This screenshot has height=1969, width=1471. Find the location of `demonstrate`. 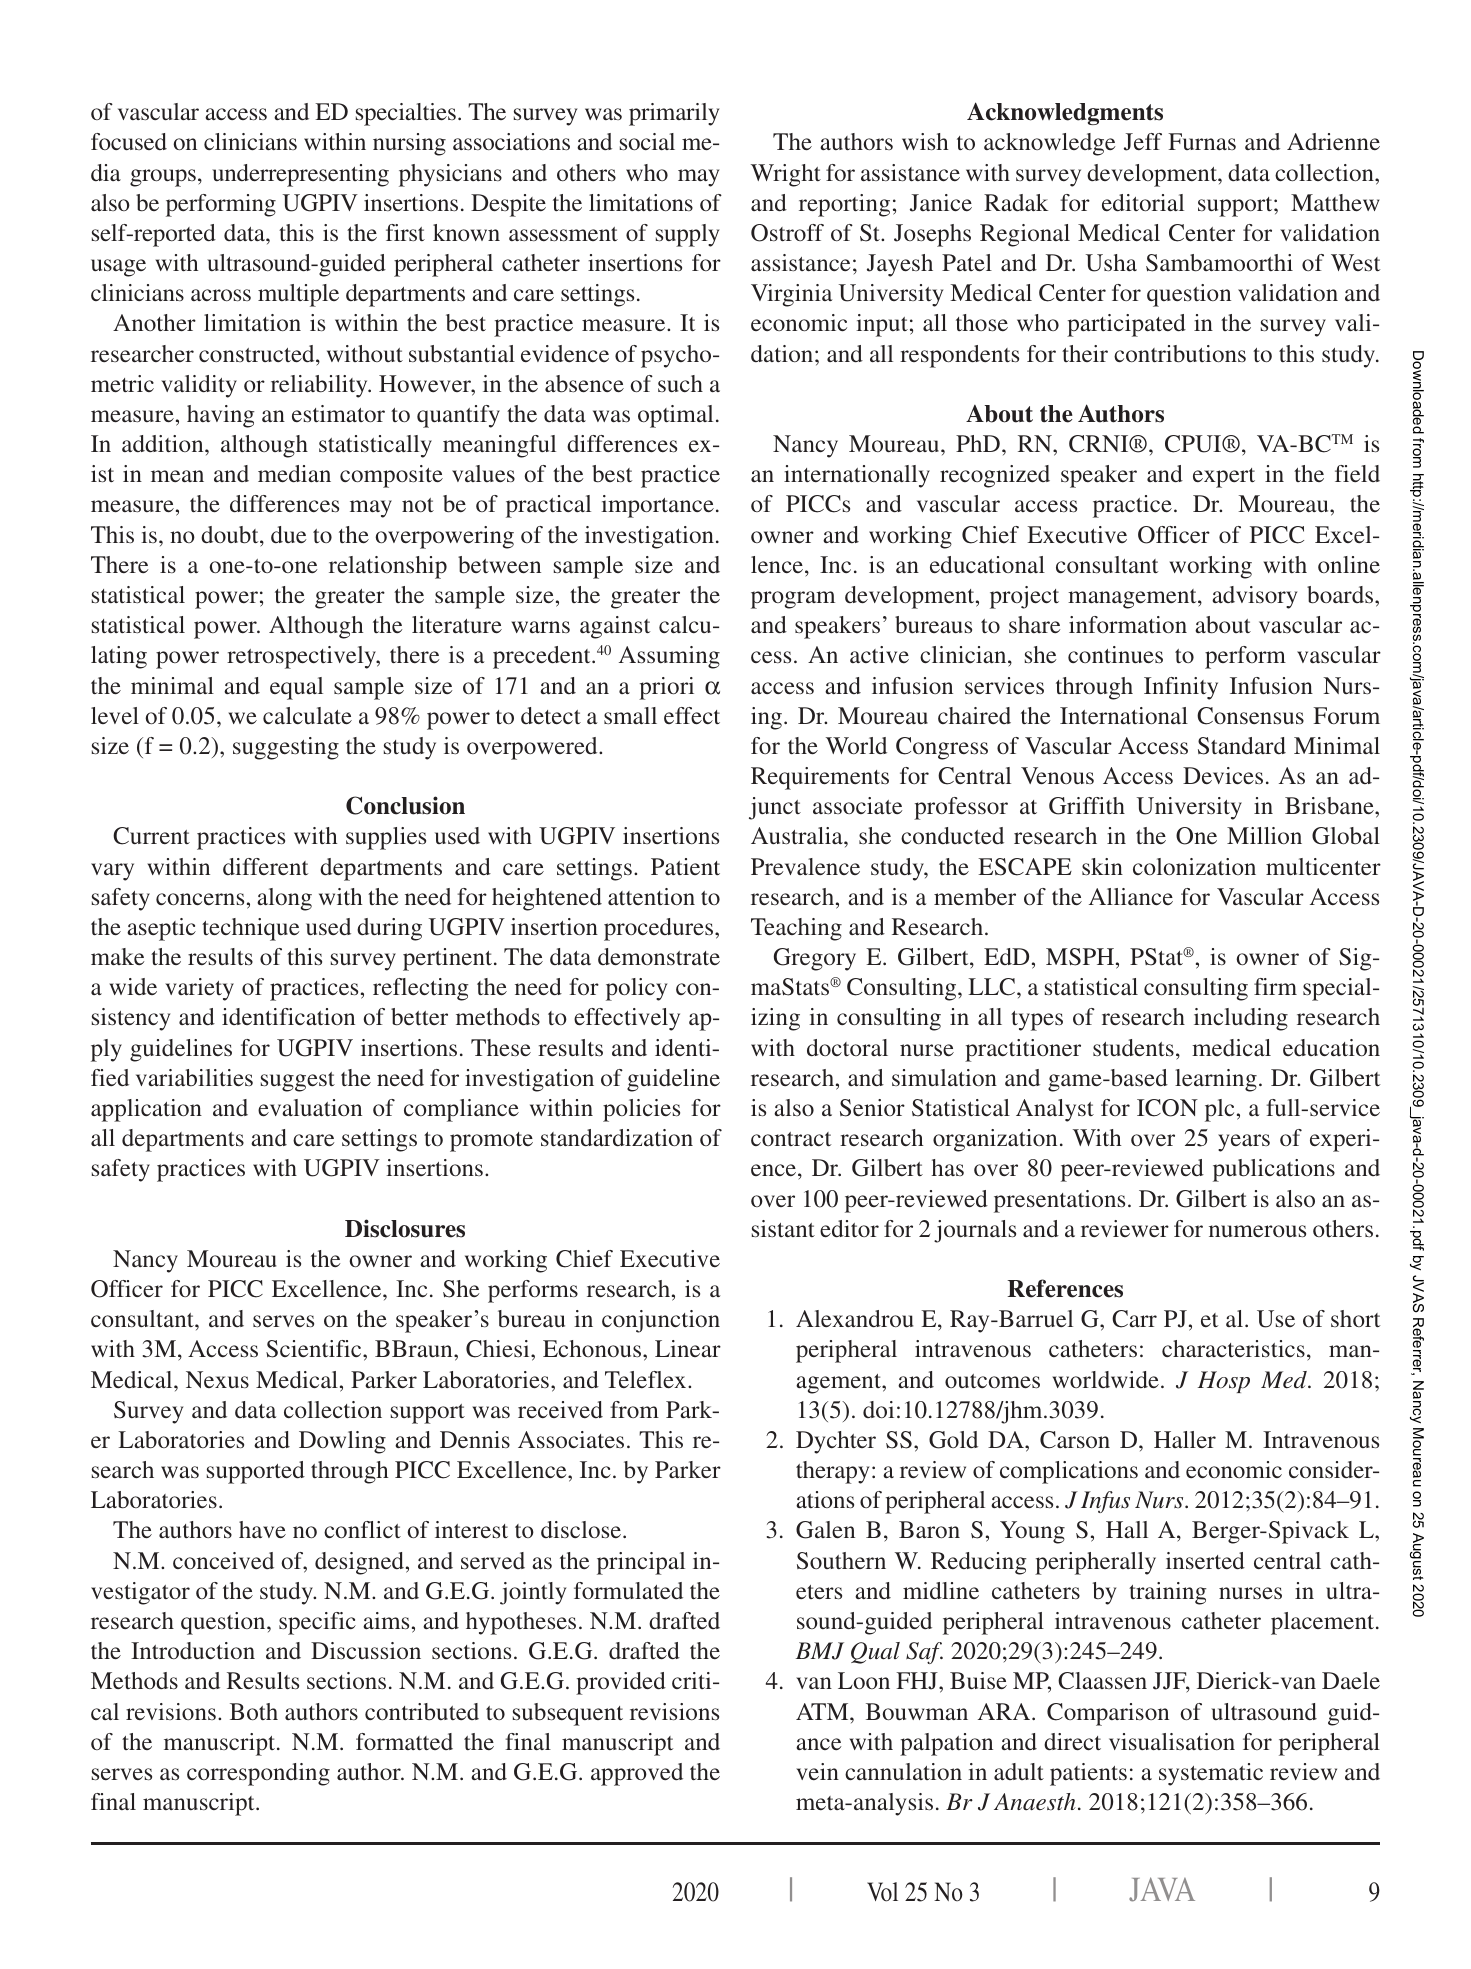

demonstrate is located at coordinates (659, 956).
